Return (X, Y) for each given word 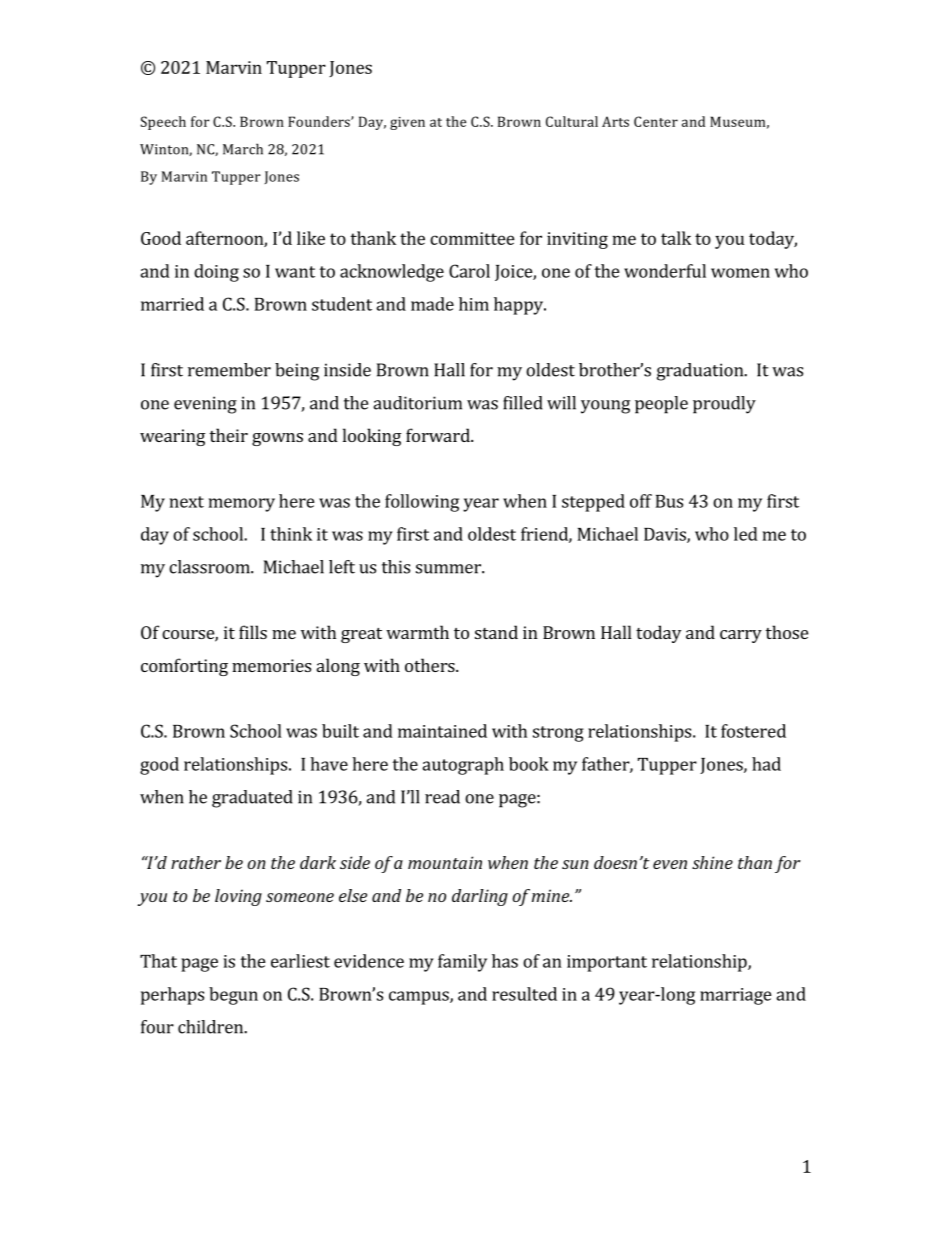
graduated (252, 799)
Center (656, 121)
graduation (701, 372)
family (462, 963)
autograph (463, 766)
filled (523, 403)
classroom (210, 567)
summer (449, 569)
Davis (666, 535)
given (407, 123)
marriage (736, 996)
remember (229, 370)
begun (233, 996)
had (766, 764)
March (243, 149)
